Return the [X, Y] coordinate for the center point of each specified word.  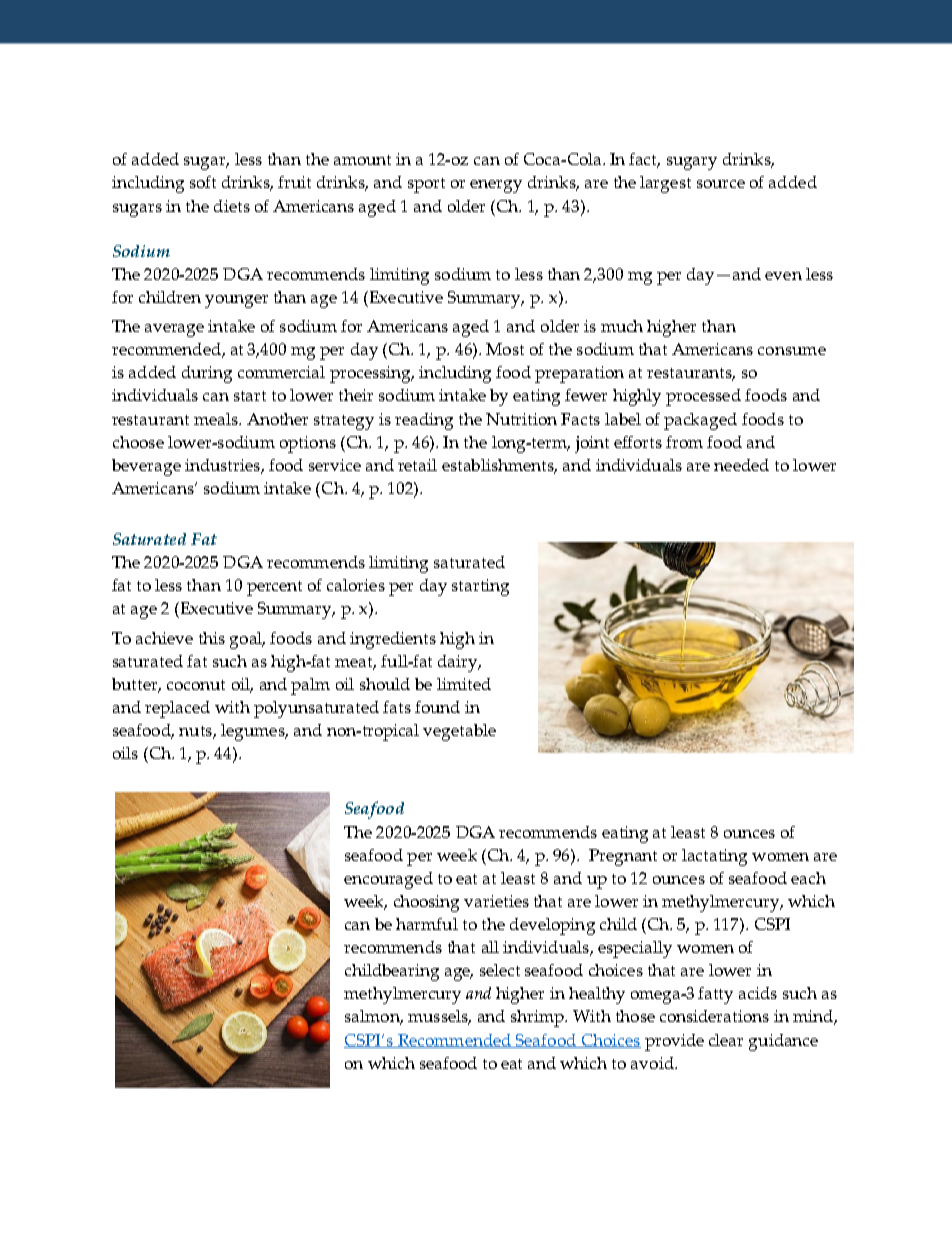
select [500, 970]
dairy [459, 663]
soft [203, 182]
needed [741, 465]
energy [496, 186]
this [212, 638]
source [721, 184]
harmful [427, 924]
